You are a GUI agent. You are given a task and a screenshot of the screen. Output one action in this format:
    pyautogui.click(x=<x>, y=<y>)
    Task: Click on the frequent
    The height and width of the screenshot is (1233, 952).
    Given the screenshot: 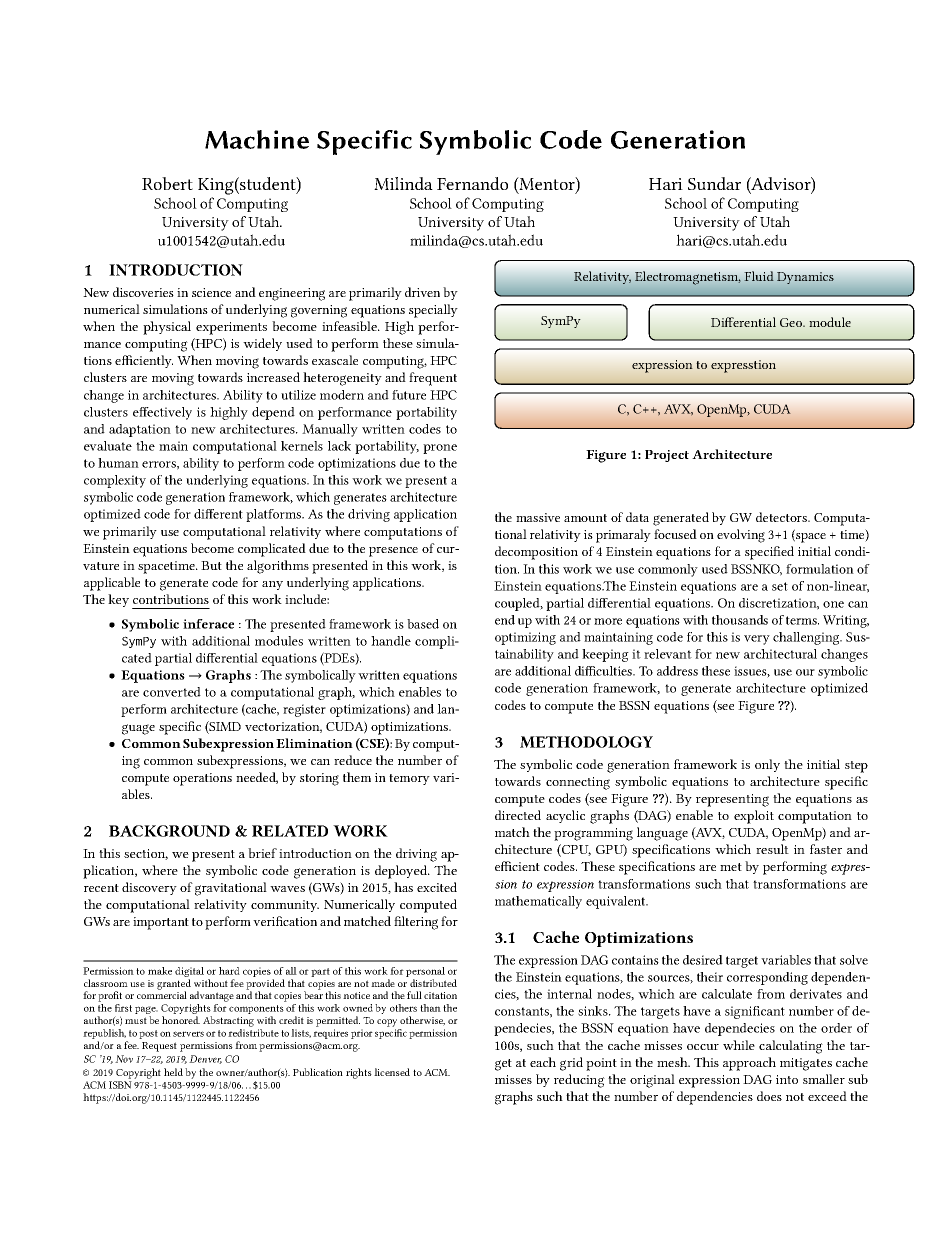 What is the action you would take?
    pyautogui.click(x=433, y=379)
